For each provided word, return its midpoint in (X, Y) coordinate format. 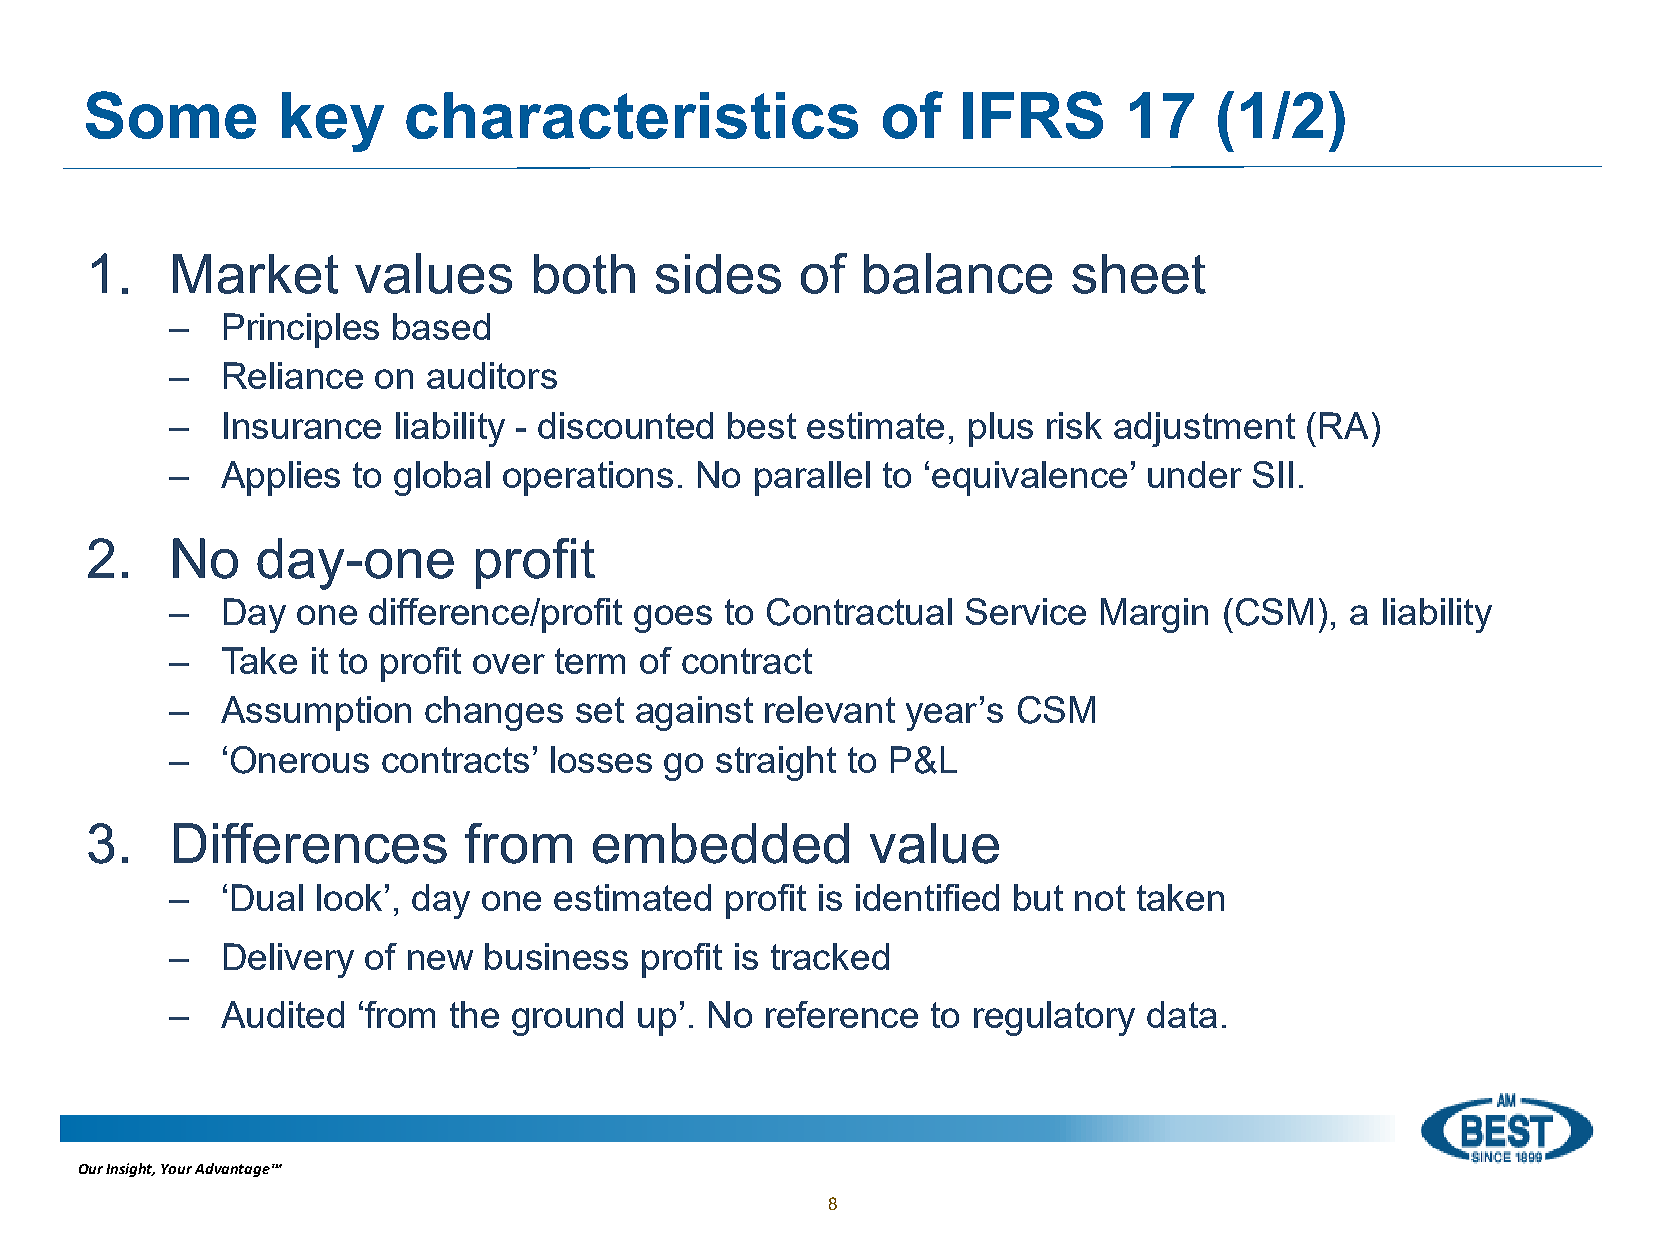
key (333, 122)
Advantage (232, 1170)
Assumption (316, 713)
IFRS (1033, 115)
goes (673, 619)
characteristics (632, 115)
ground (567, 1018)
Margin (1154, 615)
